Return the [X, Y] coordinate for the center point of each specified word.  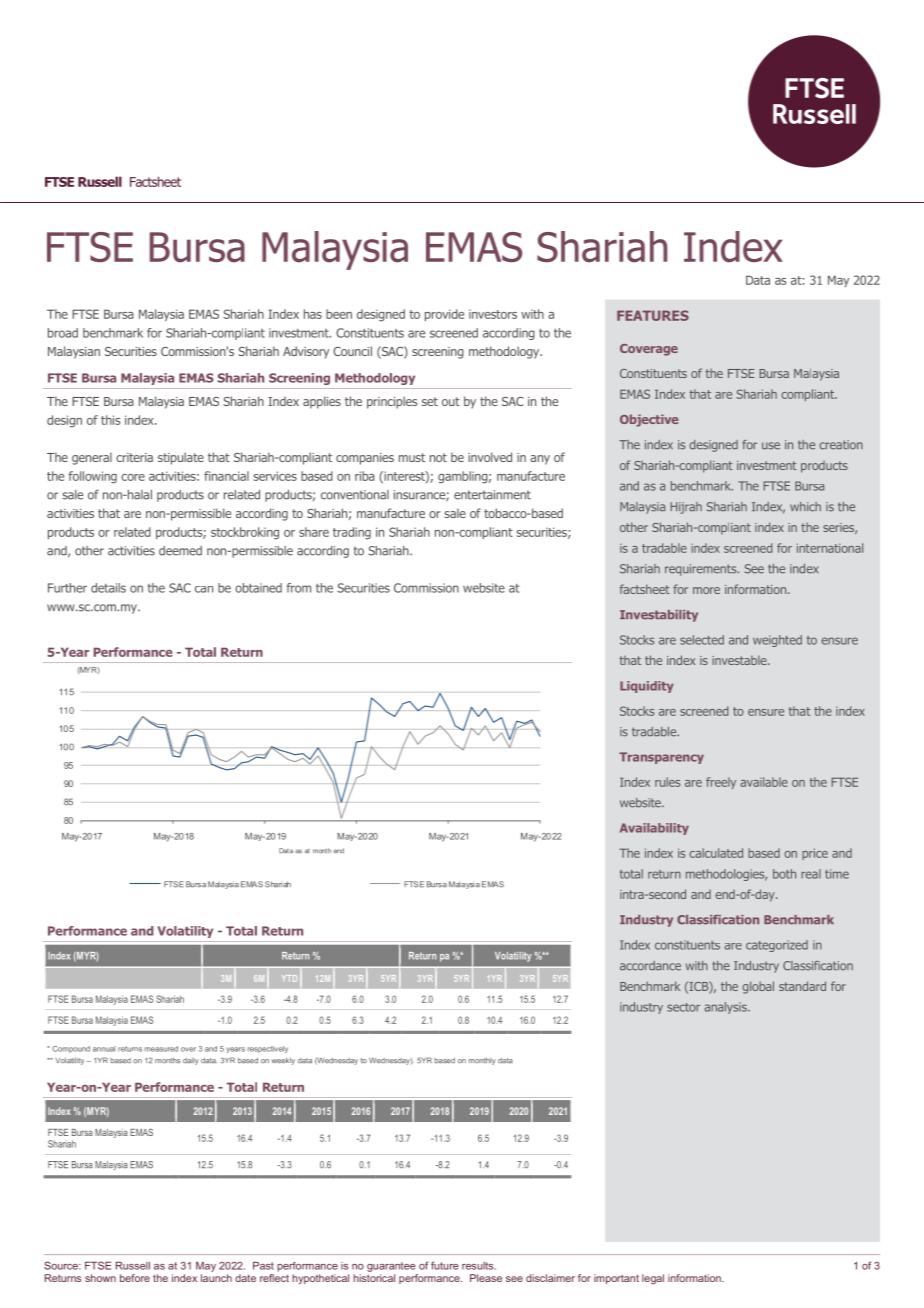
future [445, 1265]
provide [444, 315]
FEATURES [653, 315]
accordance [650, 966]
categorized [777, 946]
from [299, 588]
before [135, 1278]
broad [63, 333]
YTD [289, 978]
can [204, 589]
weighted [777, 641]
